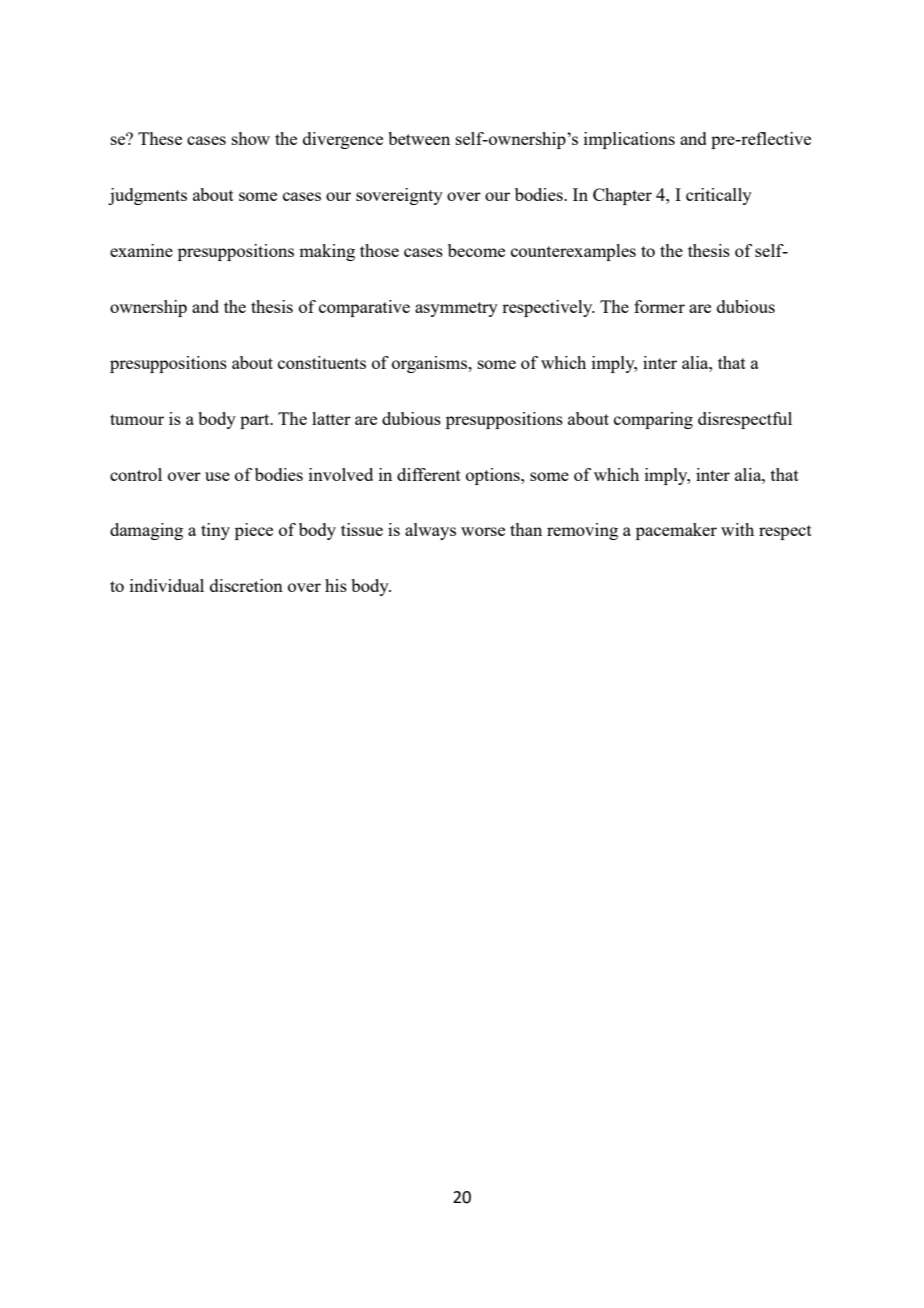 Image resolution: width=924 pixels, height=1308 pixels. What do you see at coordinates (141, 250) in the image?
I see `examine` at bounding box center [141, 250].
